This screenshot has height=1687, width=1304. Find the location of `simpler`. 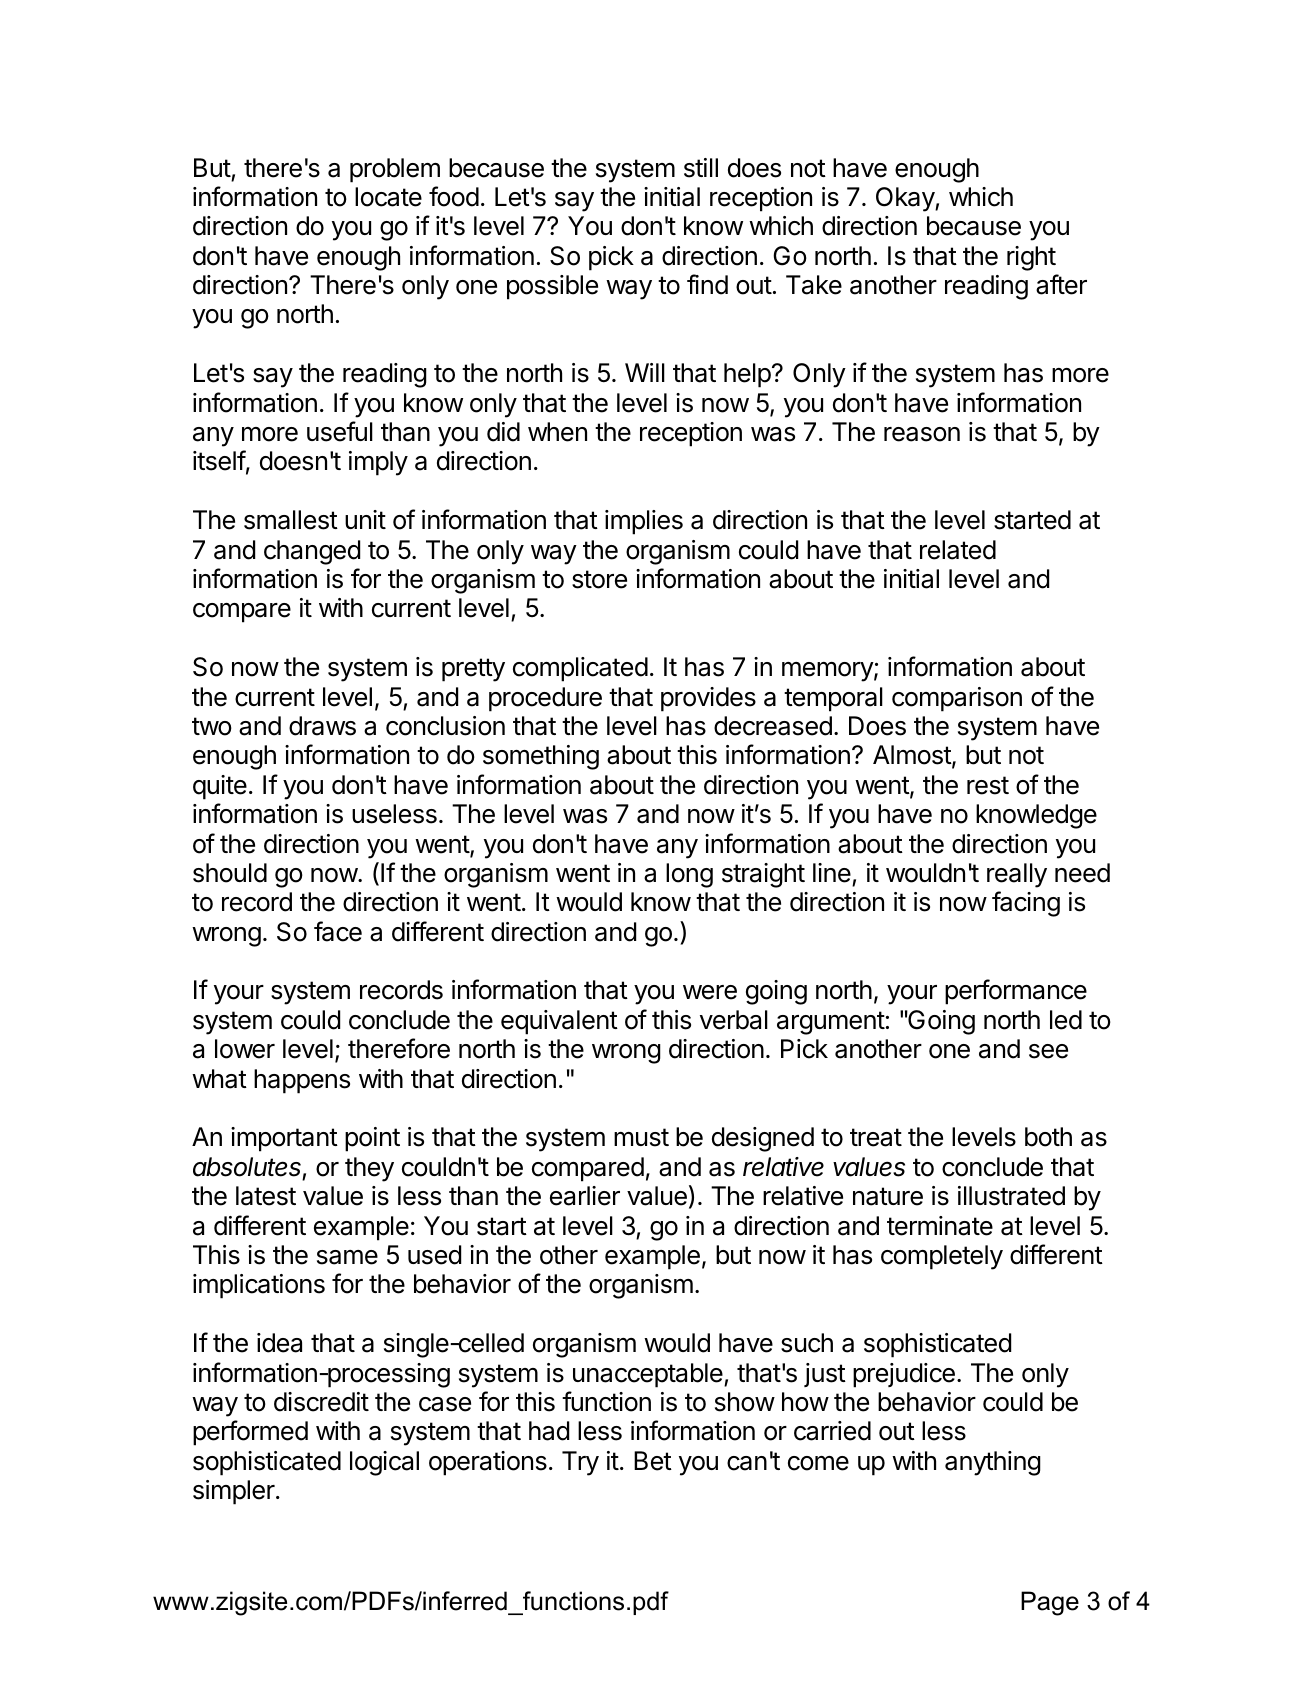

simpler is located at coordinates (235, 1492).
